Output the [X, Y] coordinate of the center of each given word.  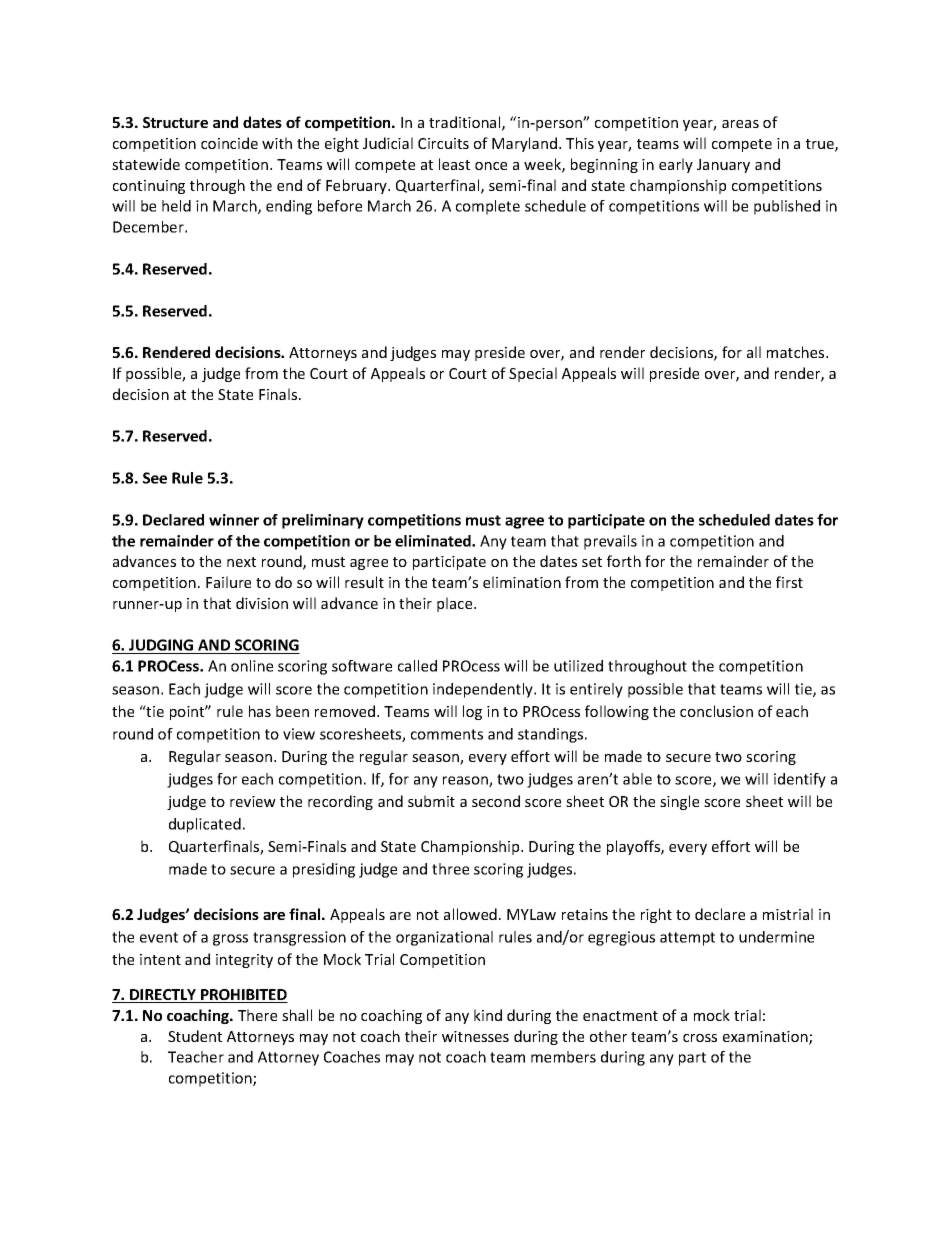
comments [447, 734]
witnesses [475, 1036]
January [723, 166]
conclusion [716, 711]
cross [700, 1038]
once [491, 166]
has [260, 711]
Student [195, 1036]
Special [533, 374]
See [155, 478]
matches [797, 352]
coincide [229, 143]
